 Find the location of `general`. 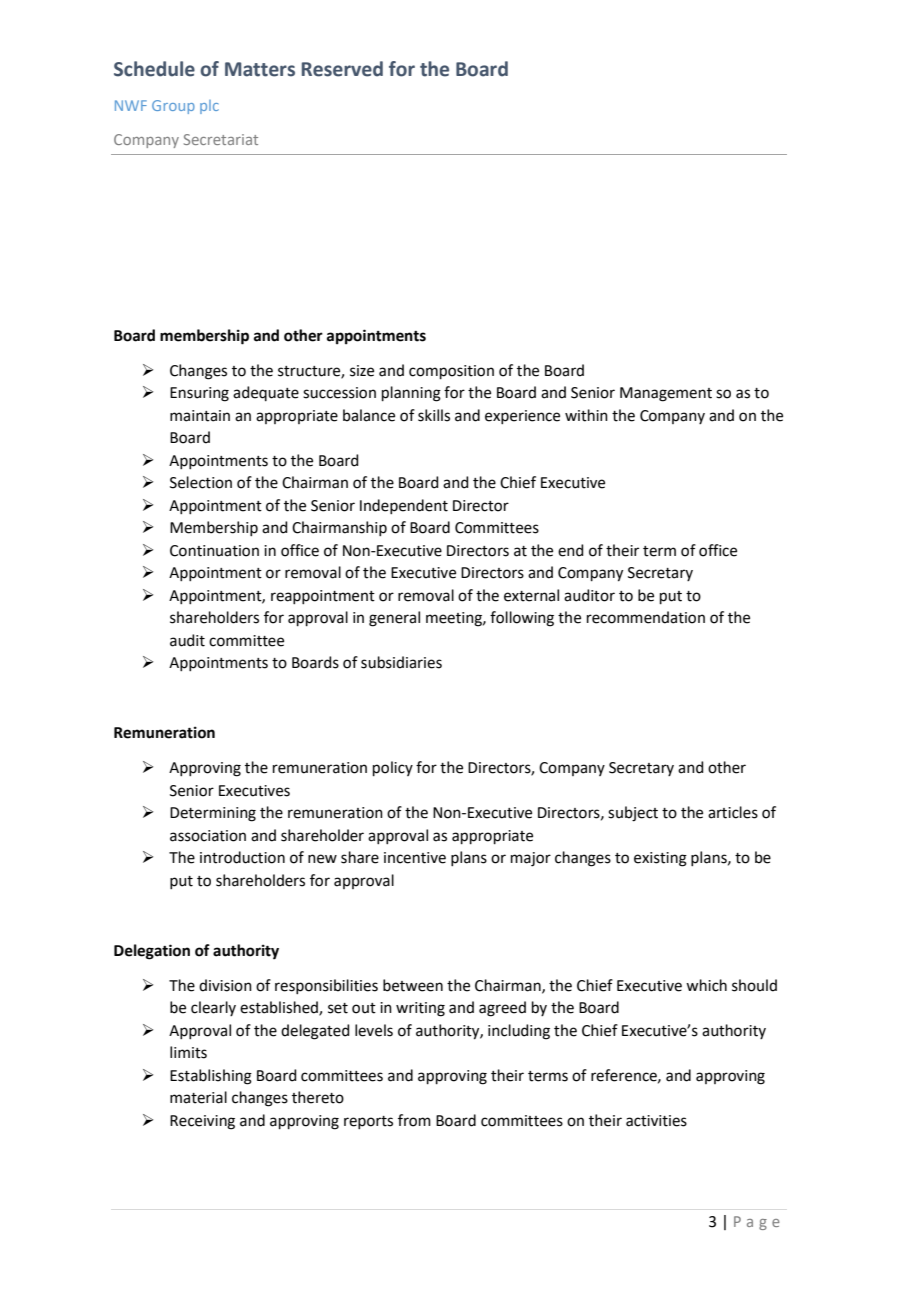

general is located at coordinates (394, 619).
